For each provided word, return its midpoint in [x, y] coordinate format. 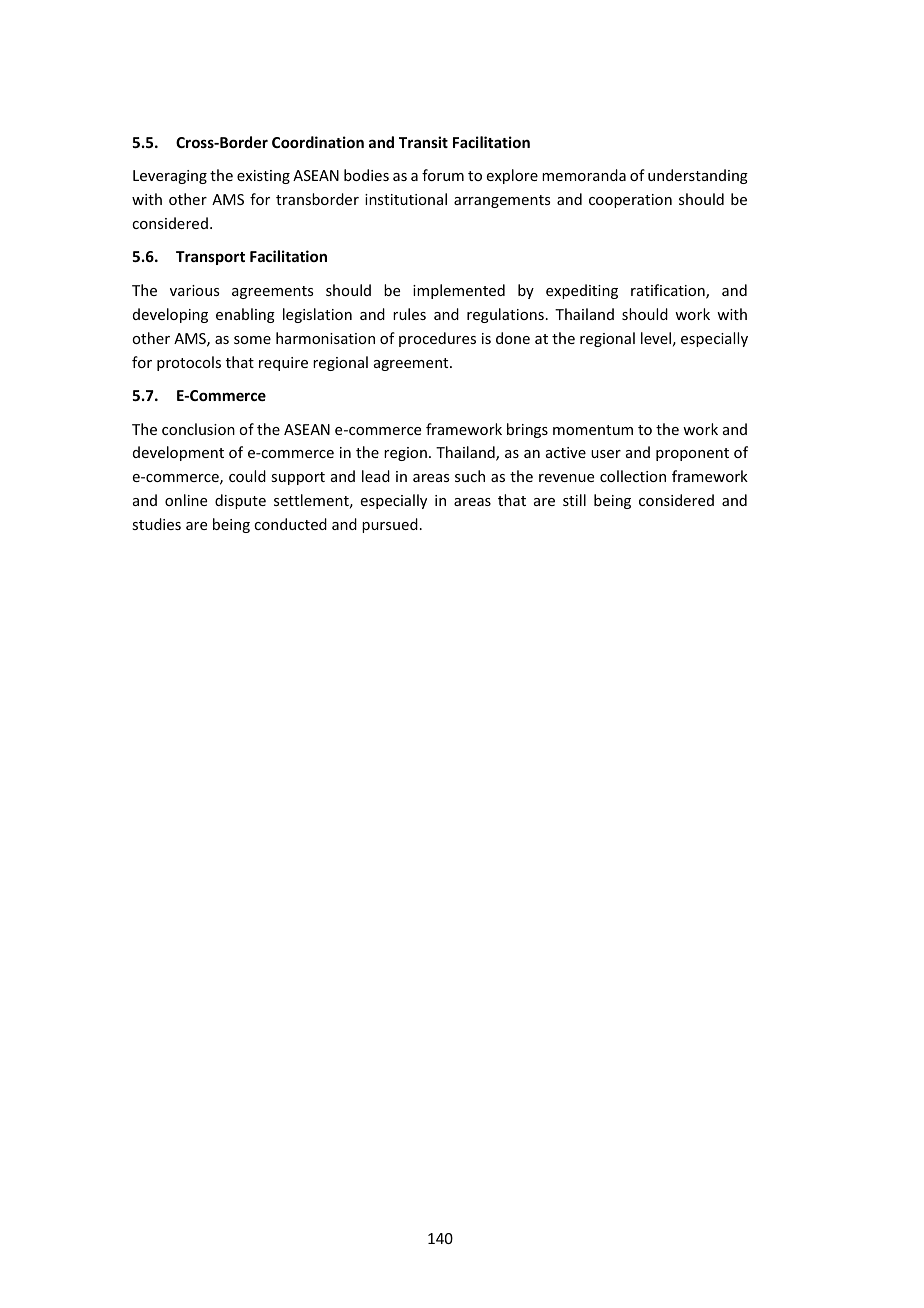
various [194, 290]
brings [527, 430]
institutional [406, 199]
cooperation [630, 201]
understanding [698, 176]
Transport [210, 258]
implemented [459, 291]
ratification [669, 291]
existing [263, 177]
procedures [437, 339]
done [513, 338]
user [606, 454]
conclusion [198, 429]
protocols [189, 363]
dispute [240, 501]
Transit [423, 142]
